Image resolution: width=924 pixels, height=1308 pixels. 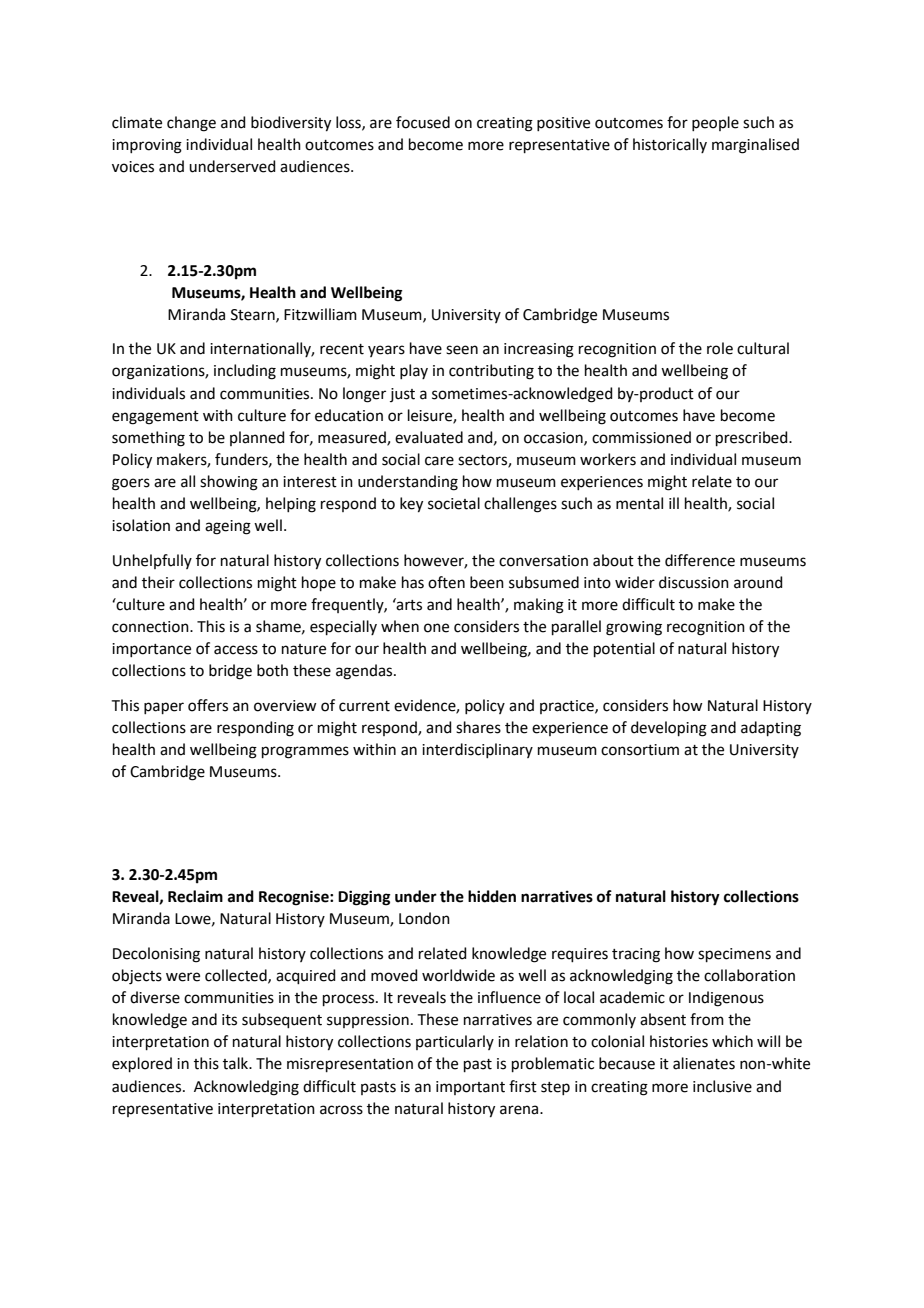 What do you see at coordinates (423, 122) in the document?
I see `focused` at bounding box center [423, 122].
